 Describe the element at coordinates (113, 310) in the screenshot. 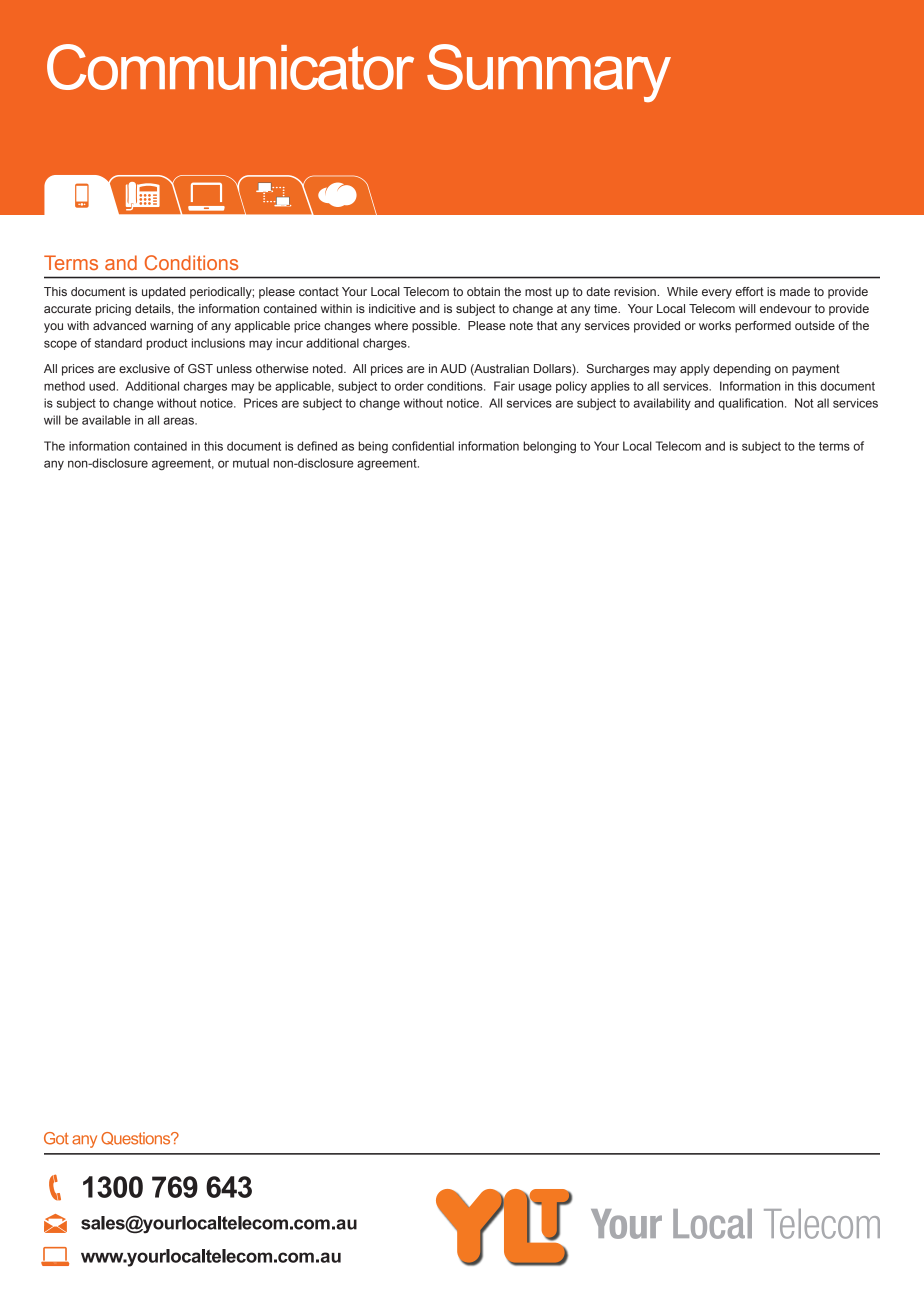

I see `pricing` at that location.
